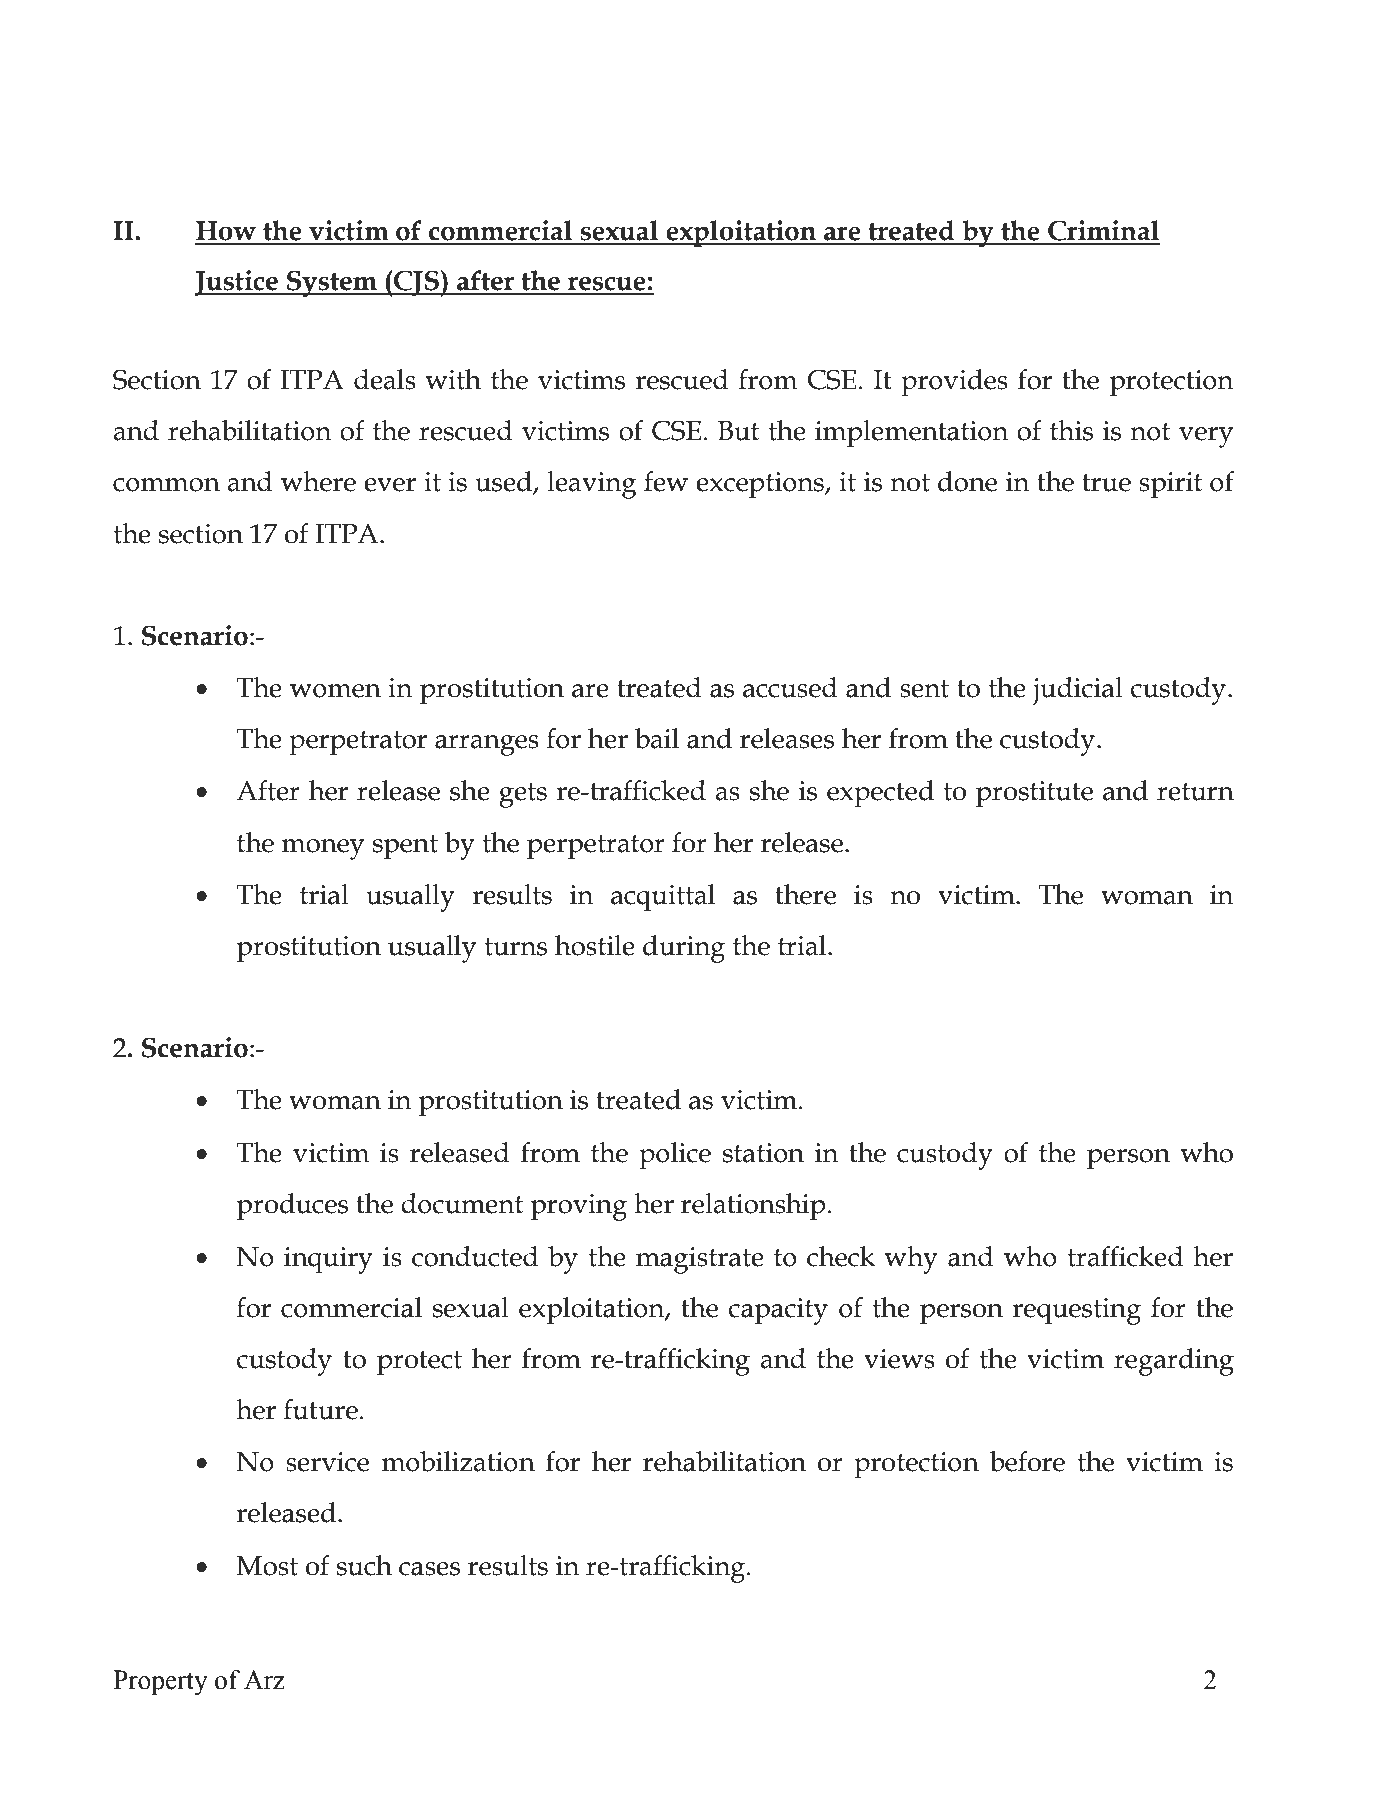 This screenshot has width=1398, height=1810. What do you see at coordinates (323, 849) in the screenshot?
I see `money` at bounding box center [323, 849].
